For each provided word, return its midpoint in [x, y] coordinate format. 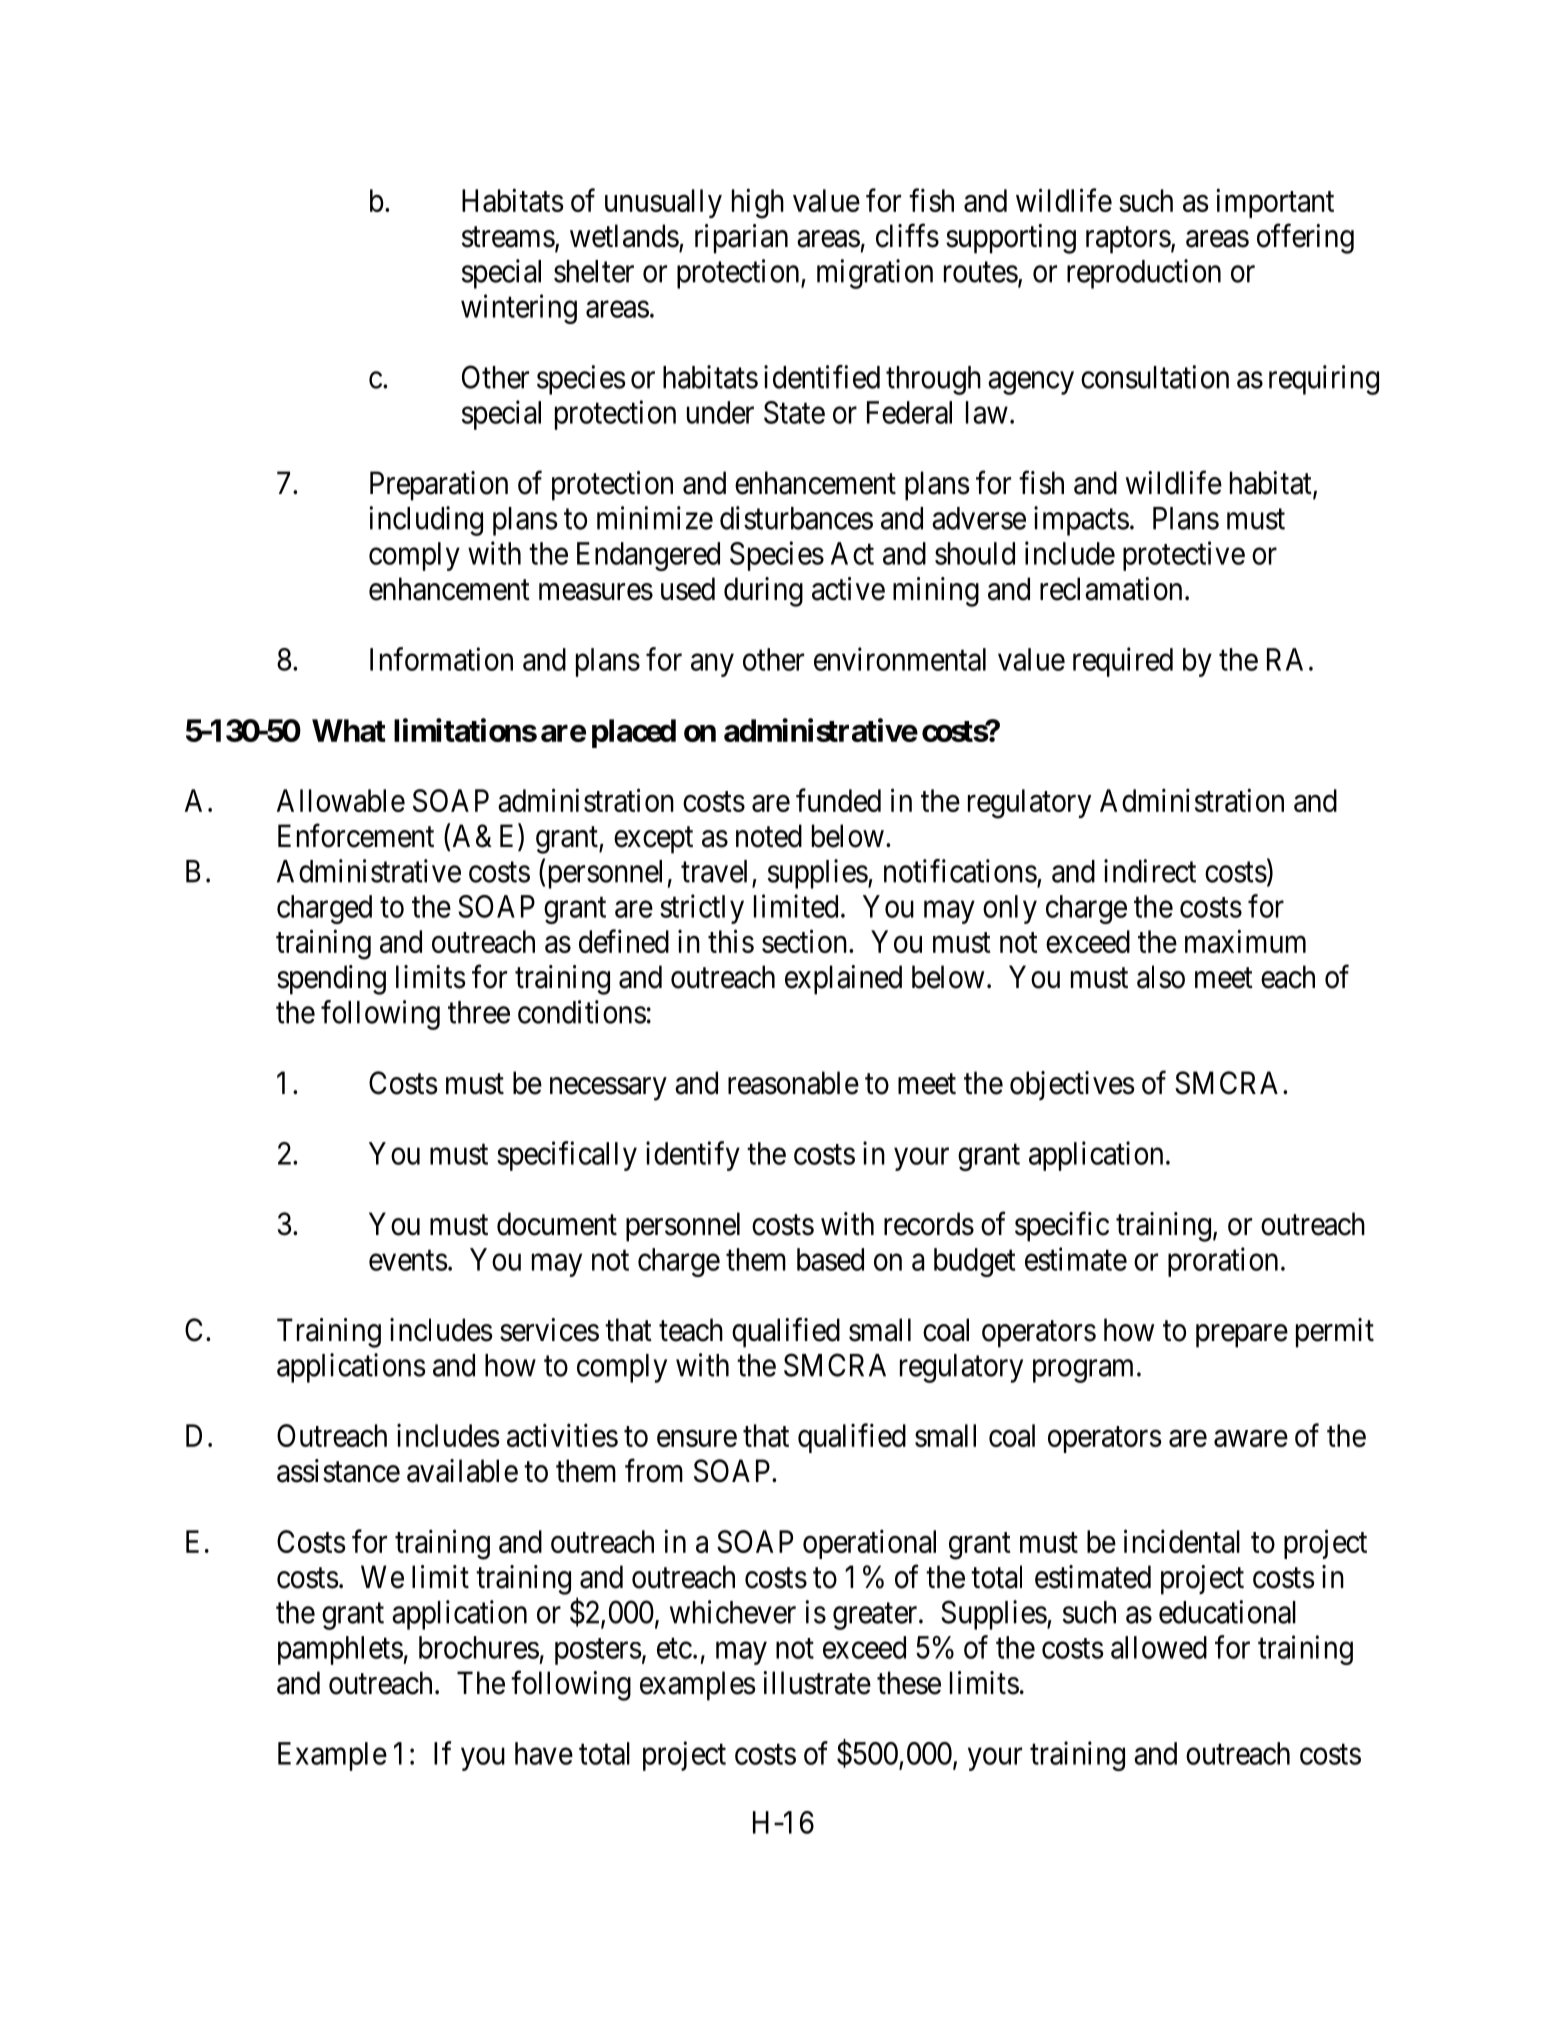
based [830, 1259]
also [1161, 977]
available [462, 1471]
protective [1184, 556]
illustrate [817, 1683]
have [544, 1753]
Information [441, 659]
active [848, 589]
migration [875, 274]
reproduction [1144, 274]
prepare [1242, 1336]
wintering [519, 309]
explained [843, 980]
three [479, 1012]
